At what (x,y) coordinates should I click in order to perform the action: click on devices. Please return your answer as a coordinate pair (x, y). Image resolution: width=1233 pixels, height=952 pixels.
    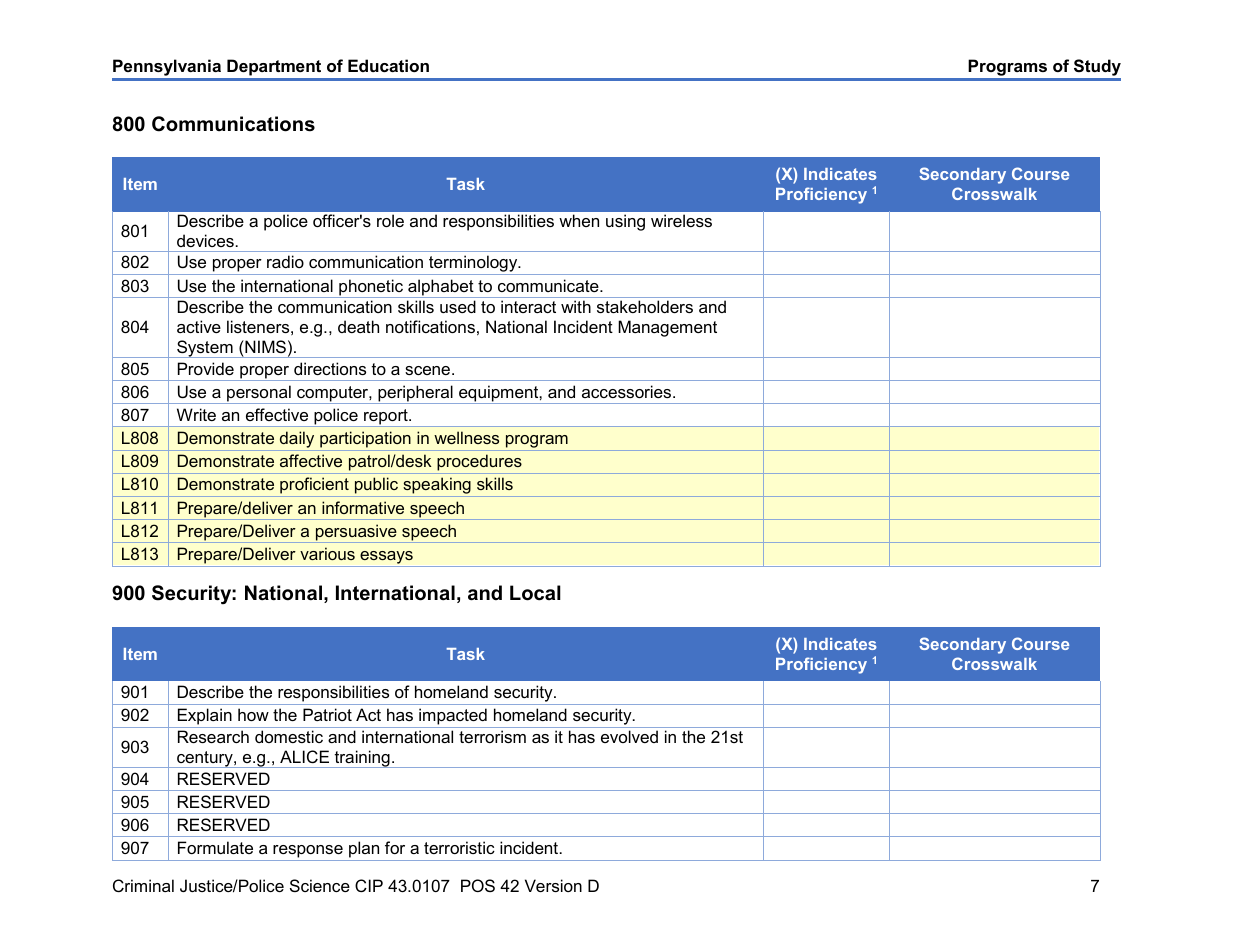
    Looking at the image, I should click on (205, 240).
